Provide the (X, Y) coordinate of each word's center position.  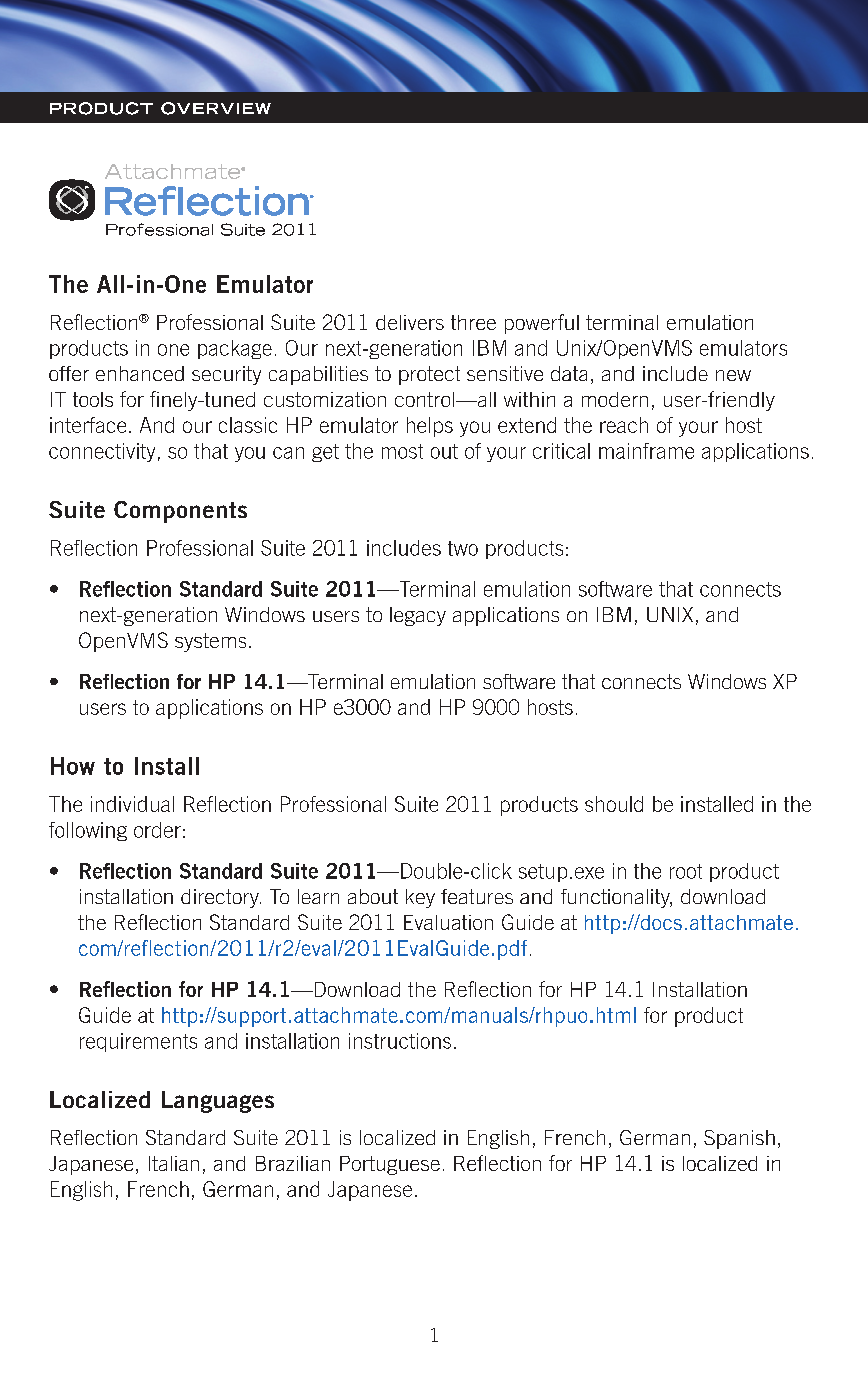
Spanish (739, 1139)
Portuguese (390, 1165)
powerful (542, 324)
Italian (174, 1163)
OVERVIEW (216, 108)
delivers (410, 322)
